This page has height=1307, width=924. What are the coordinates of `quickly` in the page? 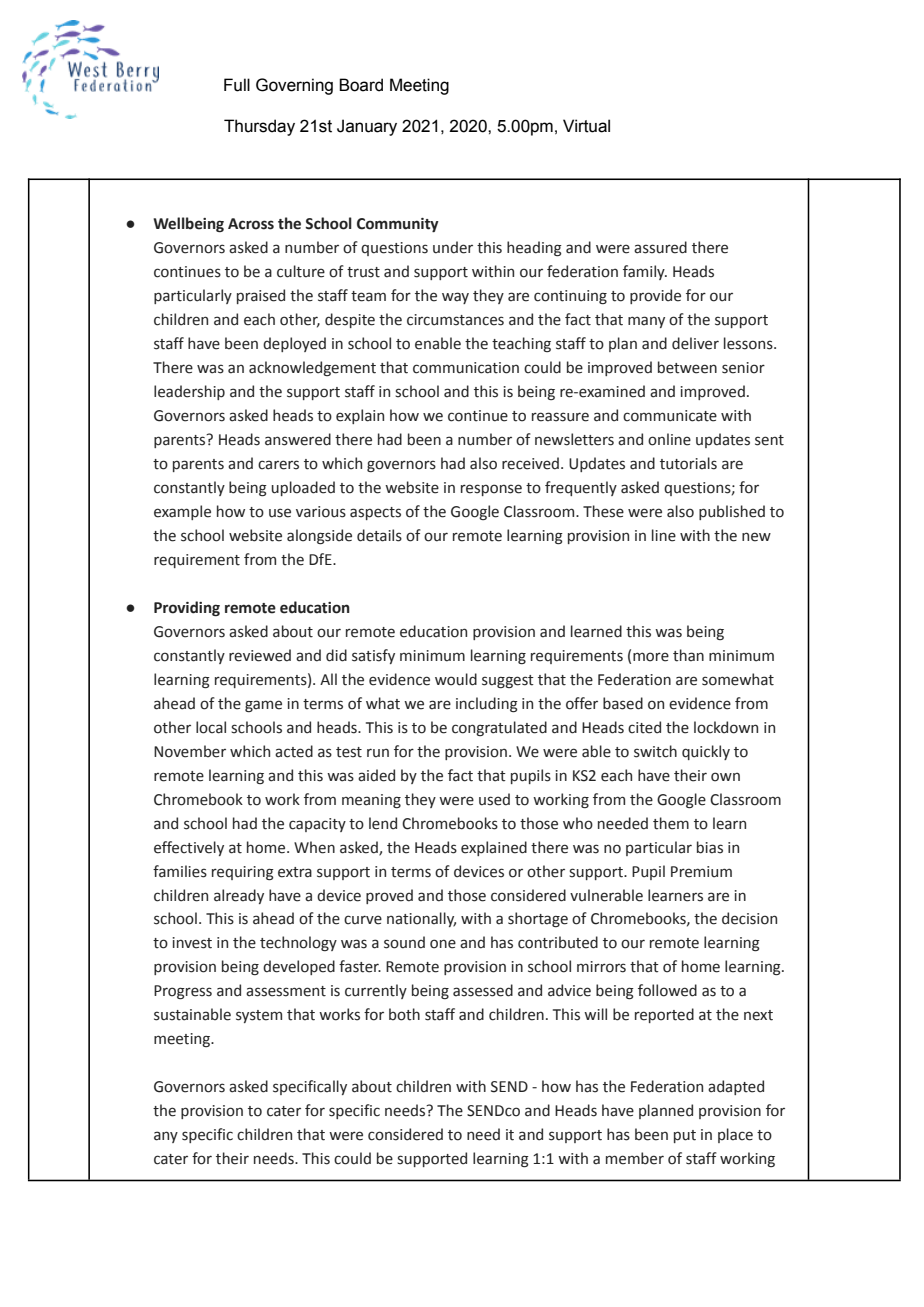 It's located at (706, 752).
